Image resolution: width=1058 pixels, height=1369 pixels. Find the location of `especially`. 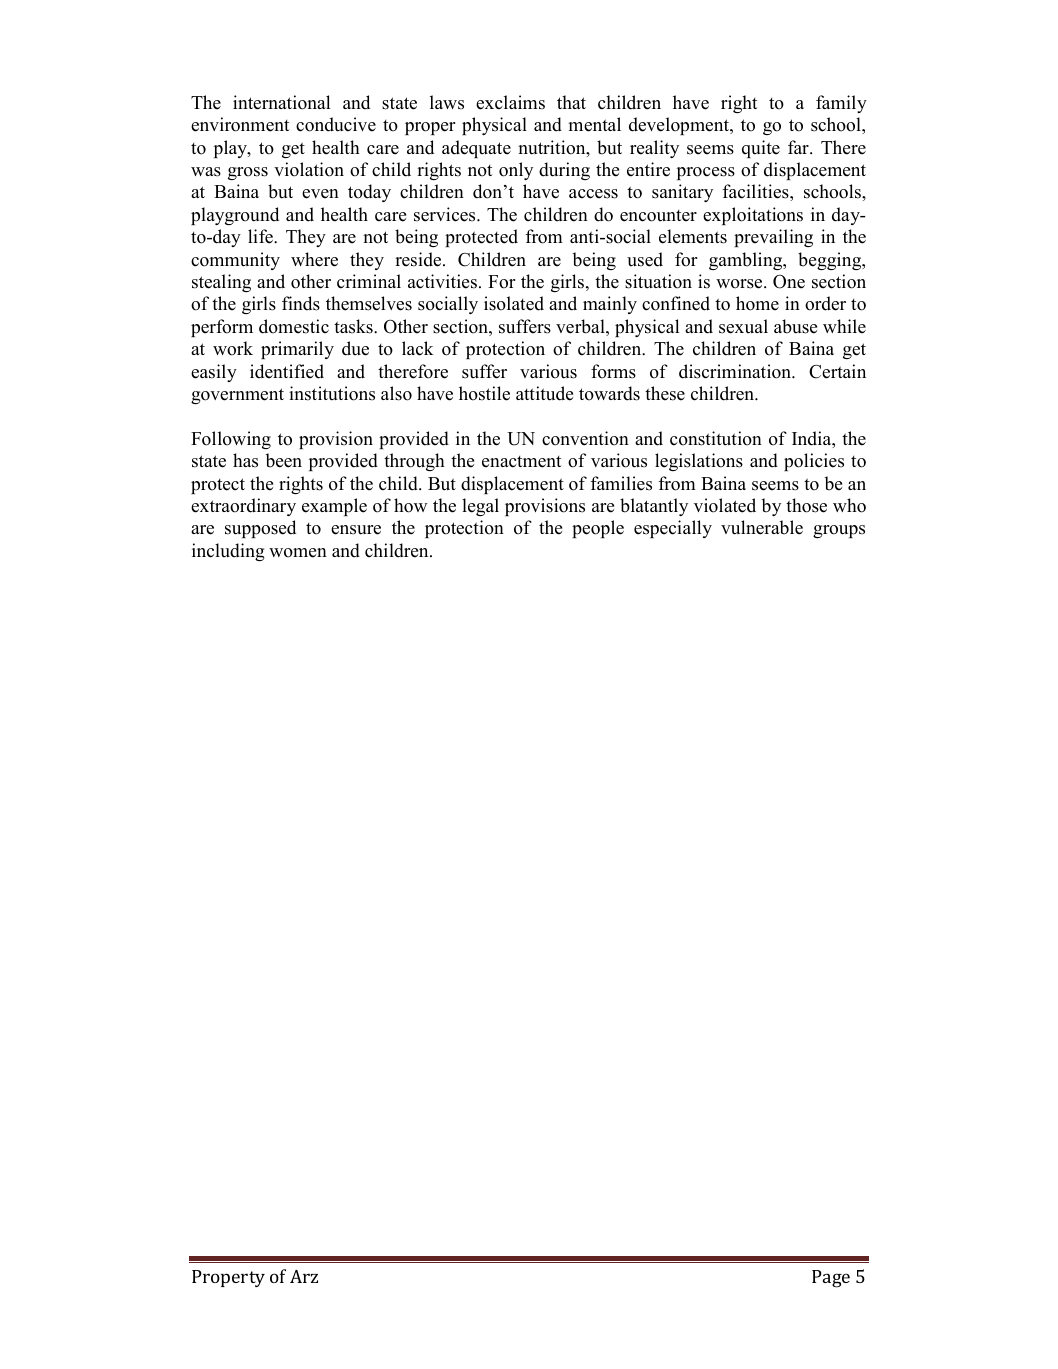

especially is located at coordinates (673, 529).
